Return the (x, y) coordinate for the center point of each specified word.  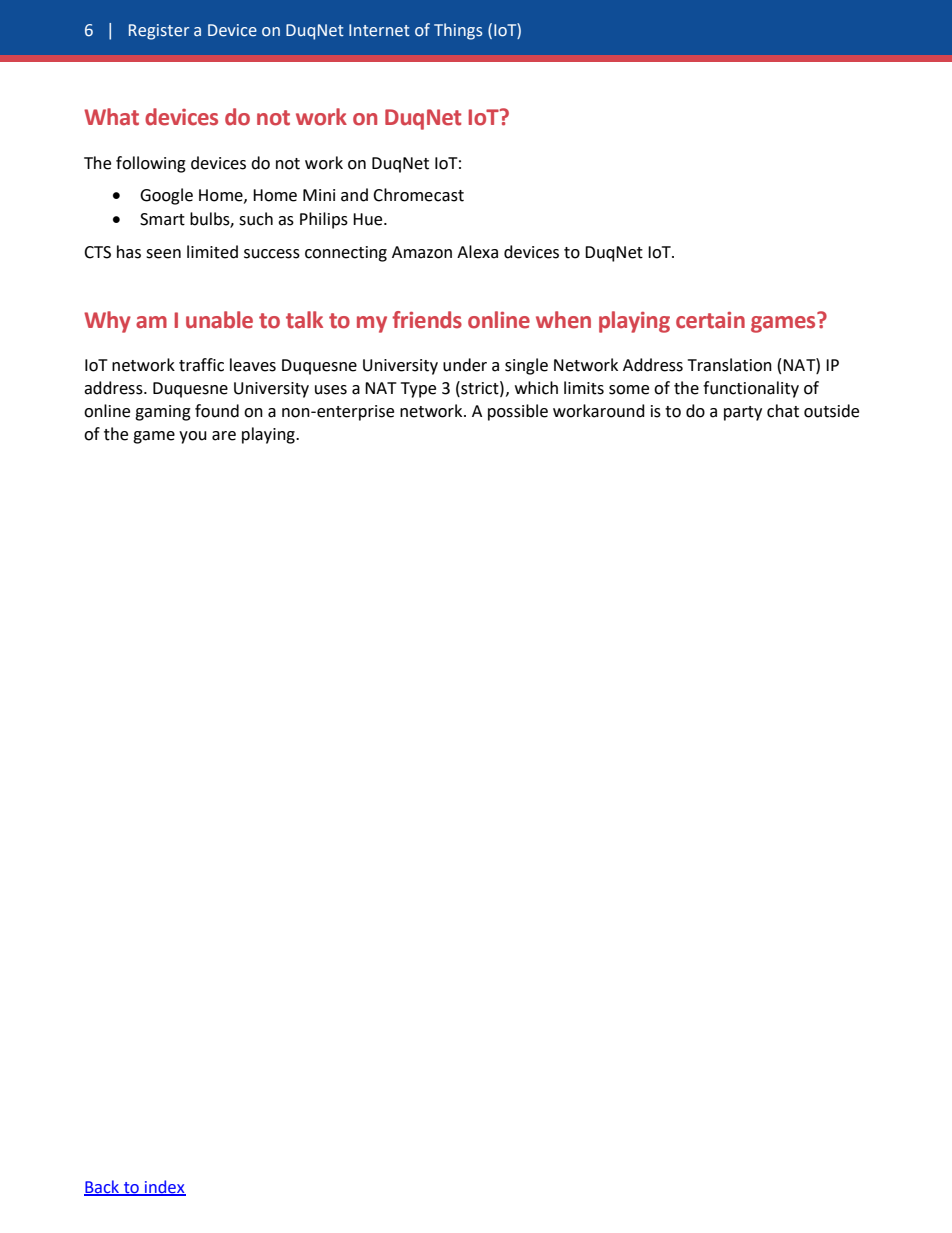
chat (783, 411)
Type (418, 390)
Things (458, 31)
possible (518, 412)
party (743, 413)
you (193, 437)
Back (102, 1188)
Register (159, 32)
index (164, 1188)
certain (710, 320)
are (224, 436)
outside (831, 411)
